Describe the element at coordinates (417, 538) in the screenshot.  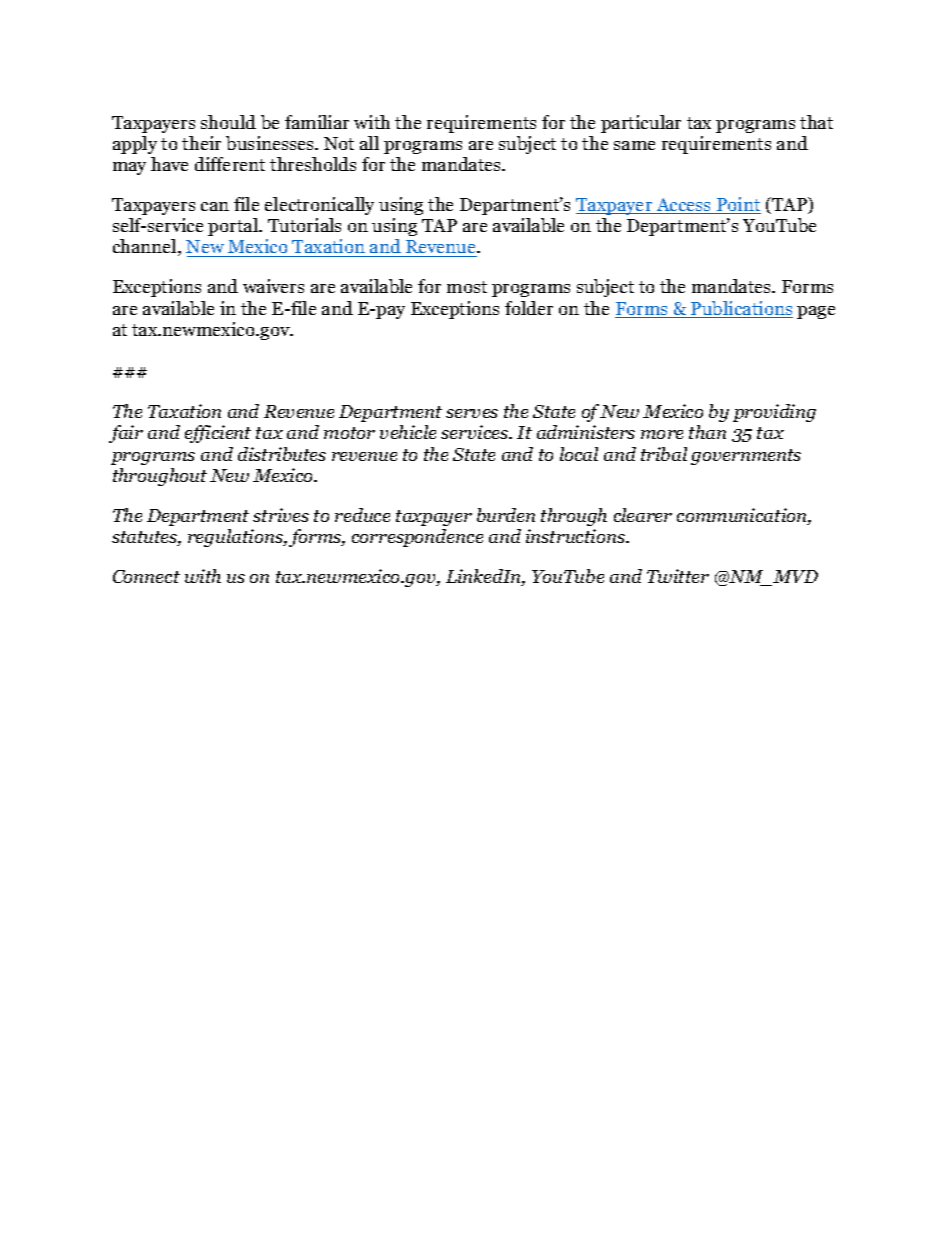
I see `correspondence` at that location.
